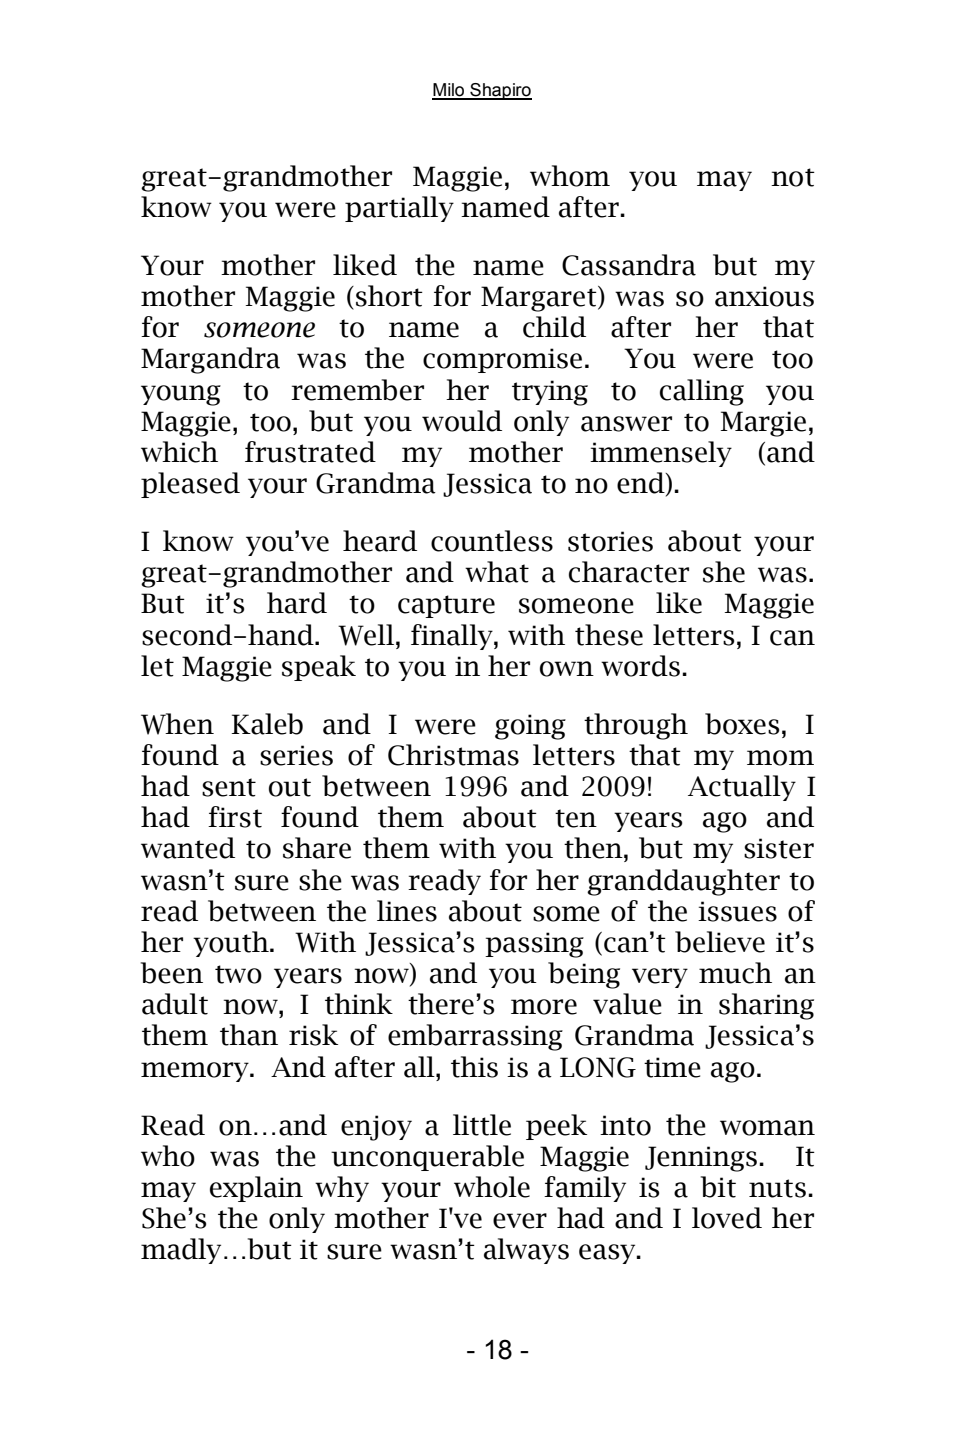  Describe the element at coordinates (492, 1187) in the screenshot. I see `whole` at that location.
